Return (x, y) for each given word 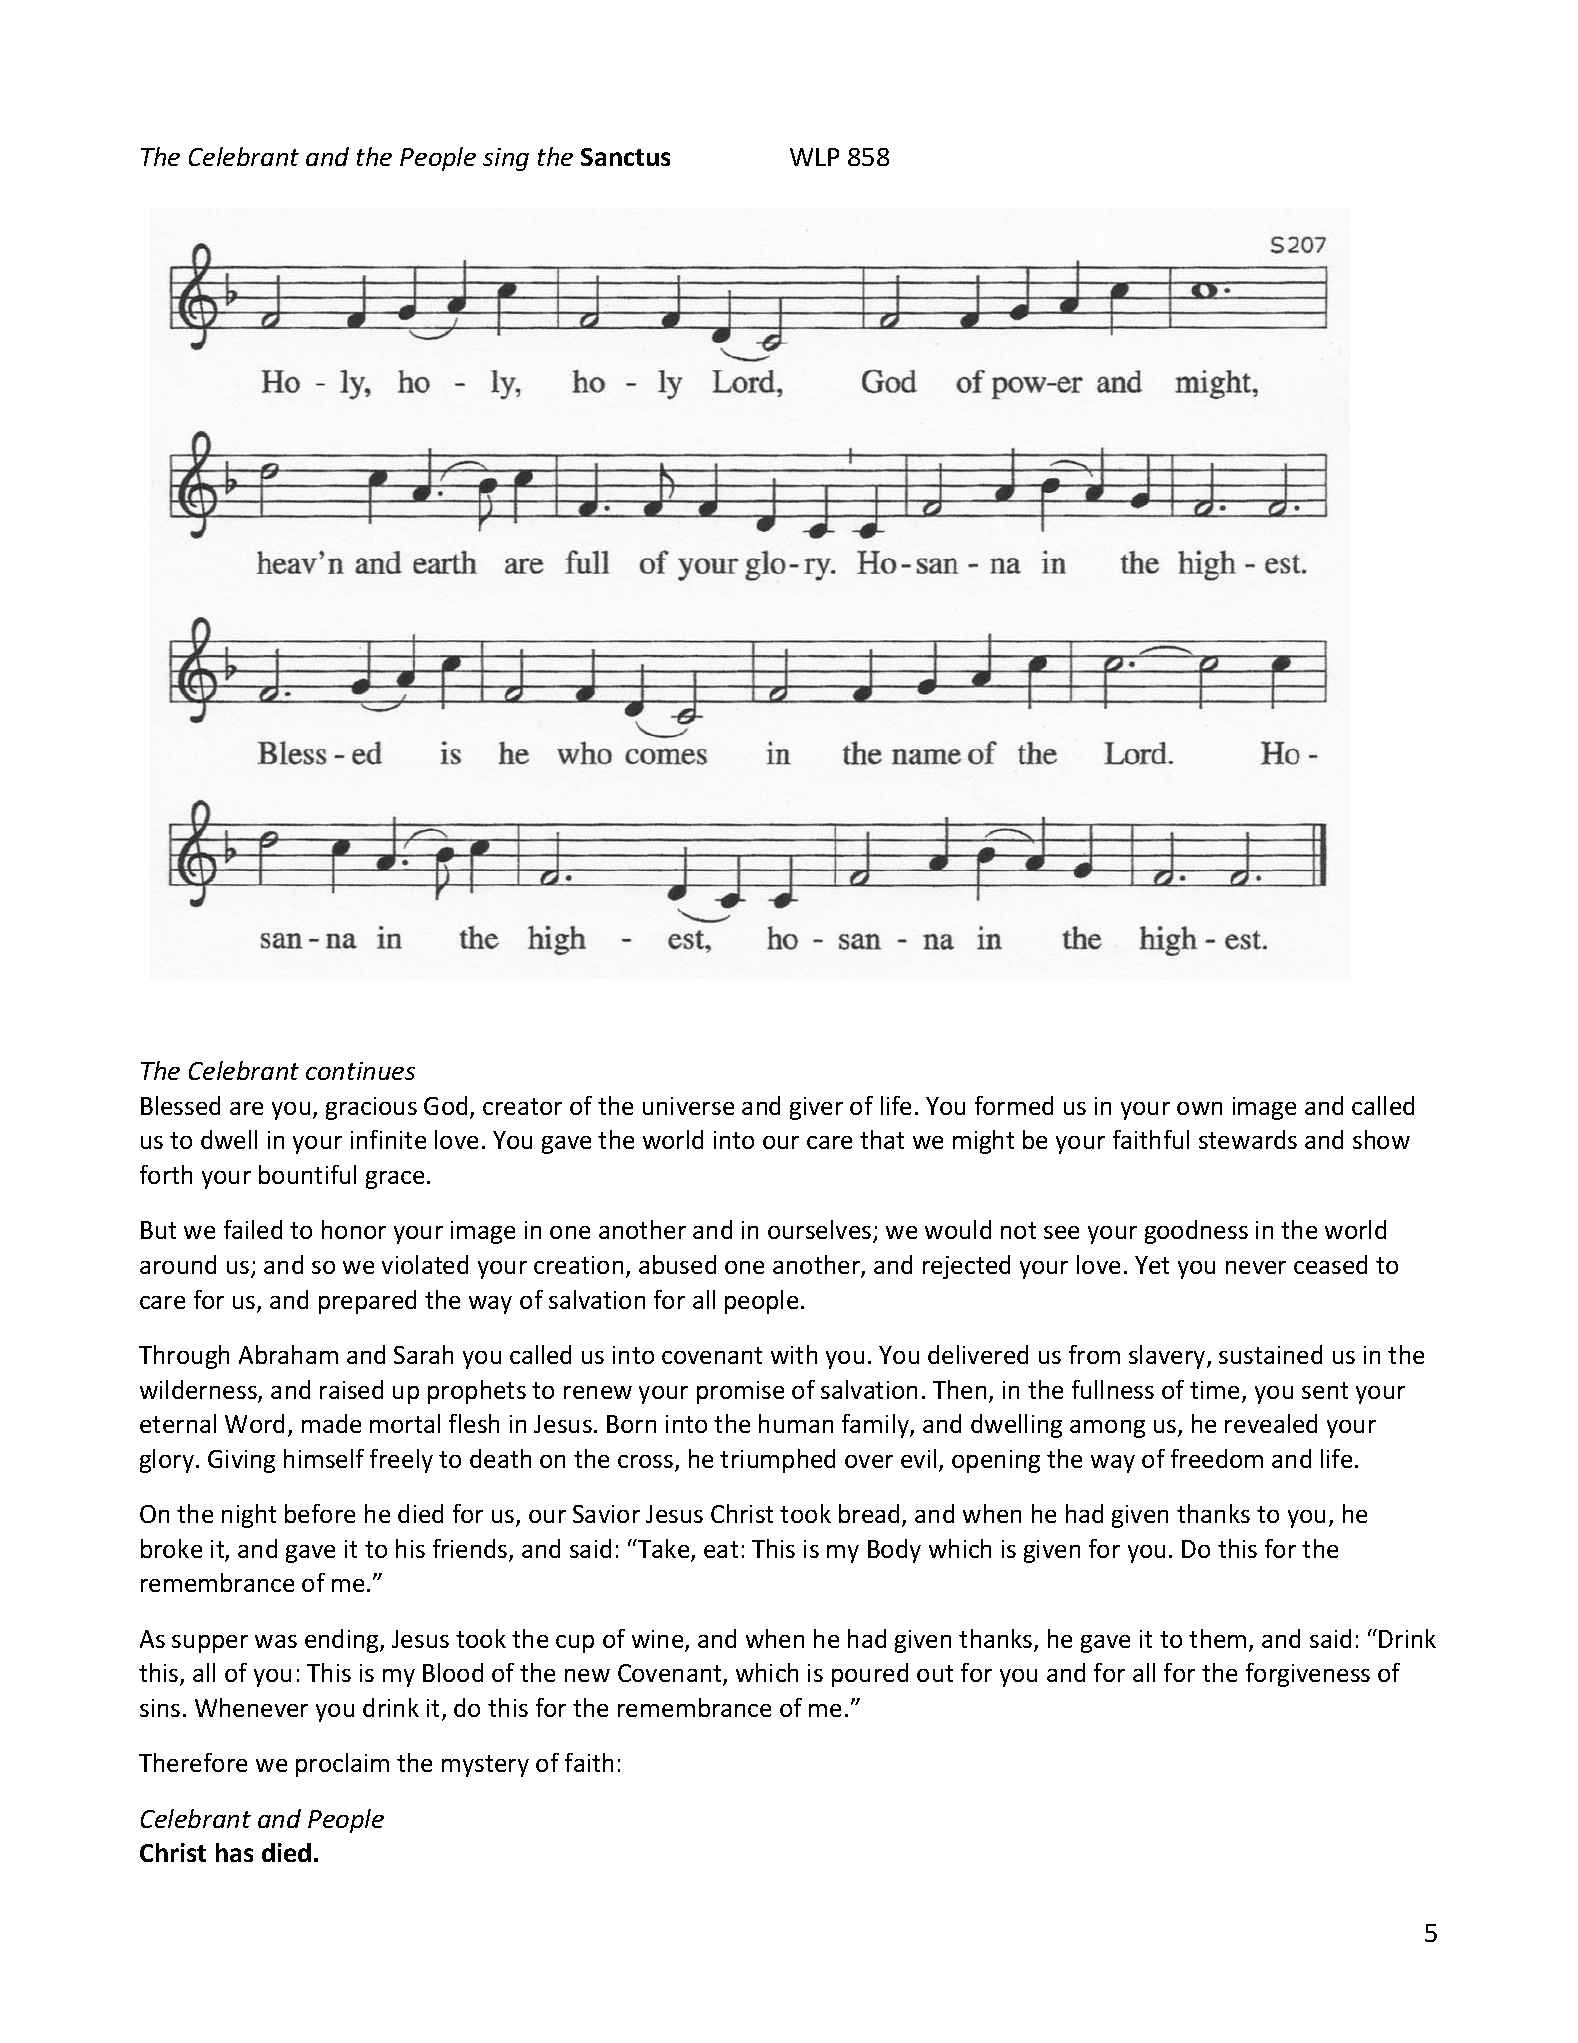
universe (688, 1106)
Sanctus (625, 157)
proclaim (342, 1765)
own (1199, 1108)
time (1214, 1390)
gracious (371, 1108)
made (331, 1423)
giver (816, 1108)
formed (1014, 1105)
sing (506, 159)
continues (360, 1071)
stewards (1248, 1139)
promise (740, 1392)
